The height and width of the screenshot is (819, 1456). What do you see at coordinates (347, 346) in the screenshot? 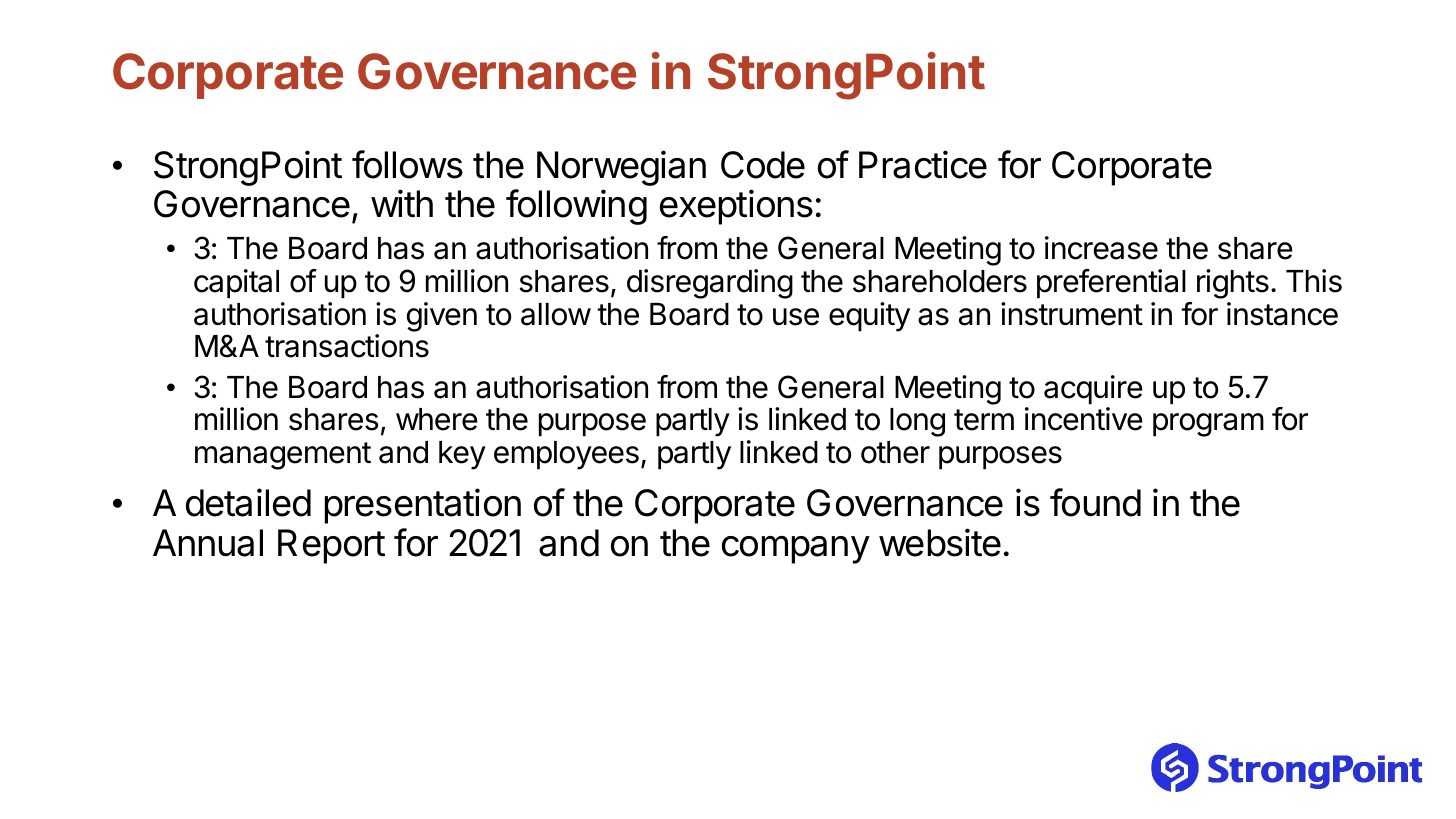
I see `transactions` at bounding box center [347, 346].
